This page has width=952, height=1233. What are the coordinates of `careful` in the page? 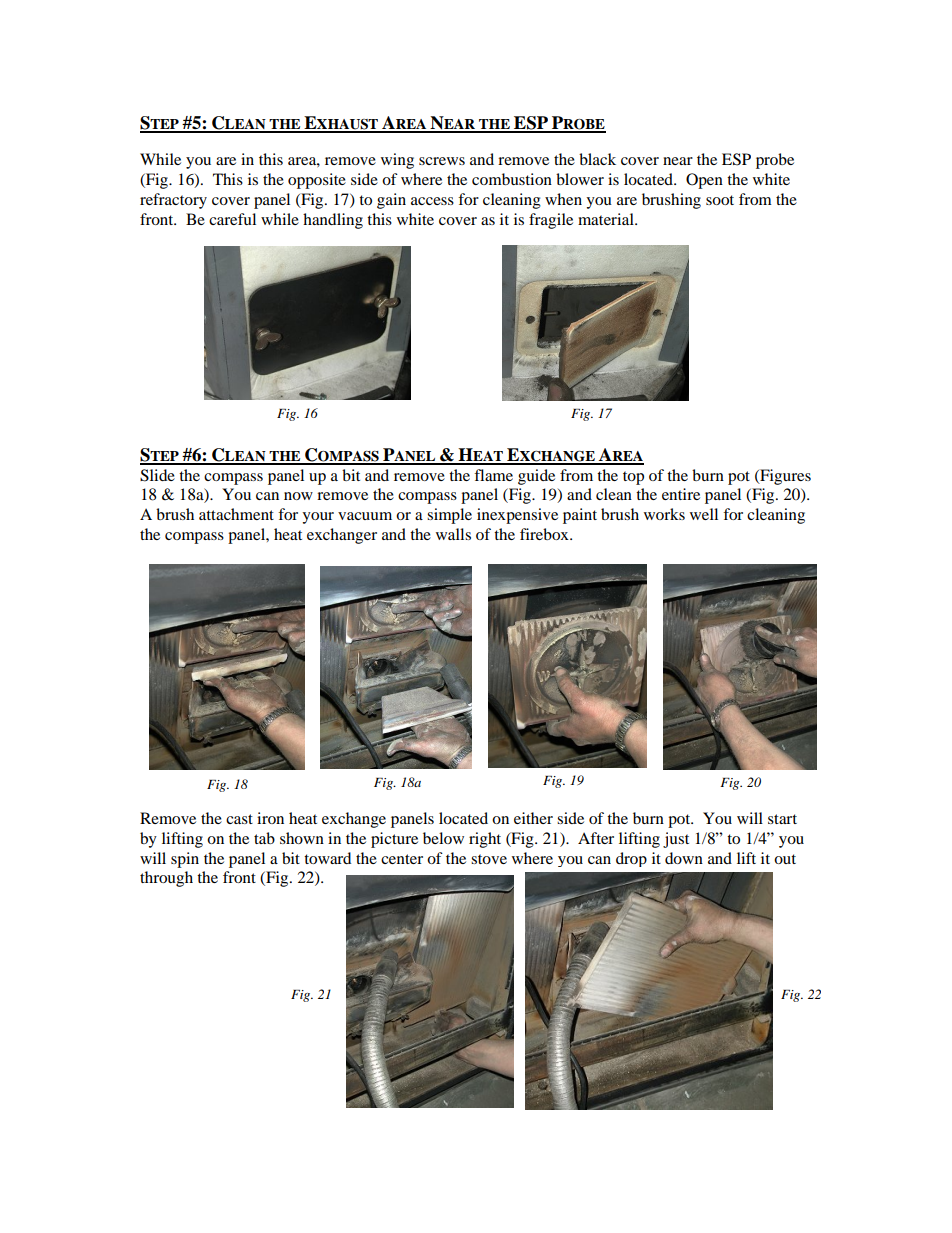 It's located at (232, 219).
